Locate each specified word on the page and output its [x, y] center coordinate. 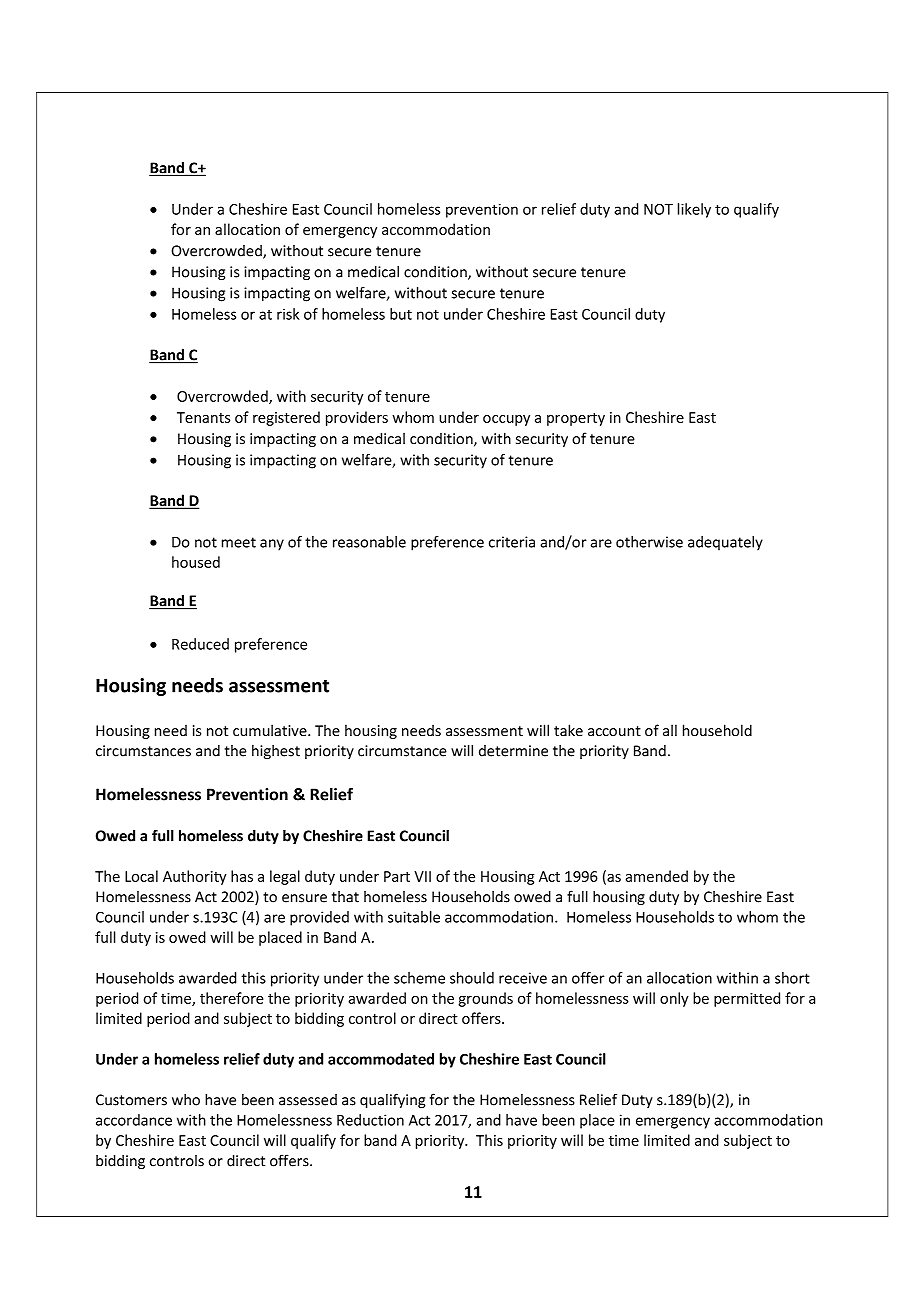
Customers [131, 1100]
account [614, 731]
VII [422, 876]
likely [694, 210]
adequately [725, 543]
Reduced [200, 644]
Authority [195, 877]
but [401, 314]
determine [513, 751]
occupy [506, 420]
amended [657, 876]
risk [288, 314]
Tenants [203, 417]
